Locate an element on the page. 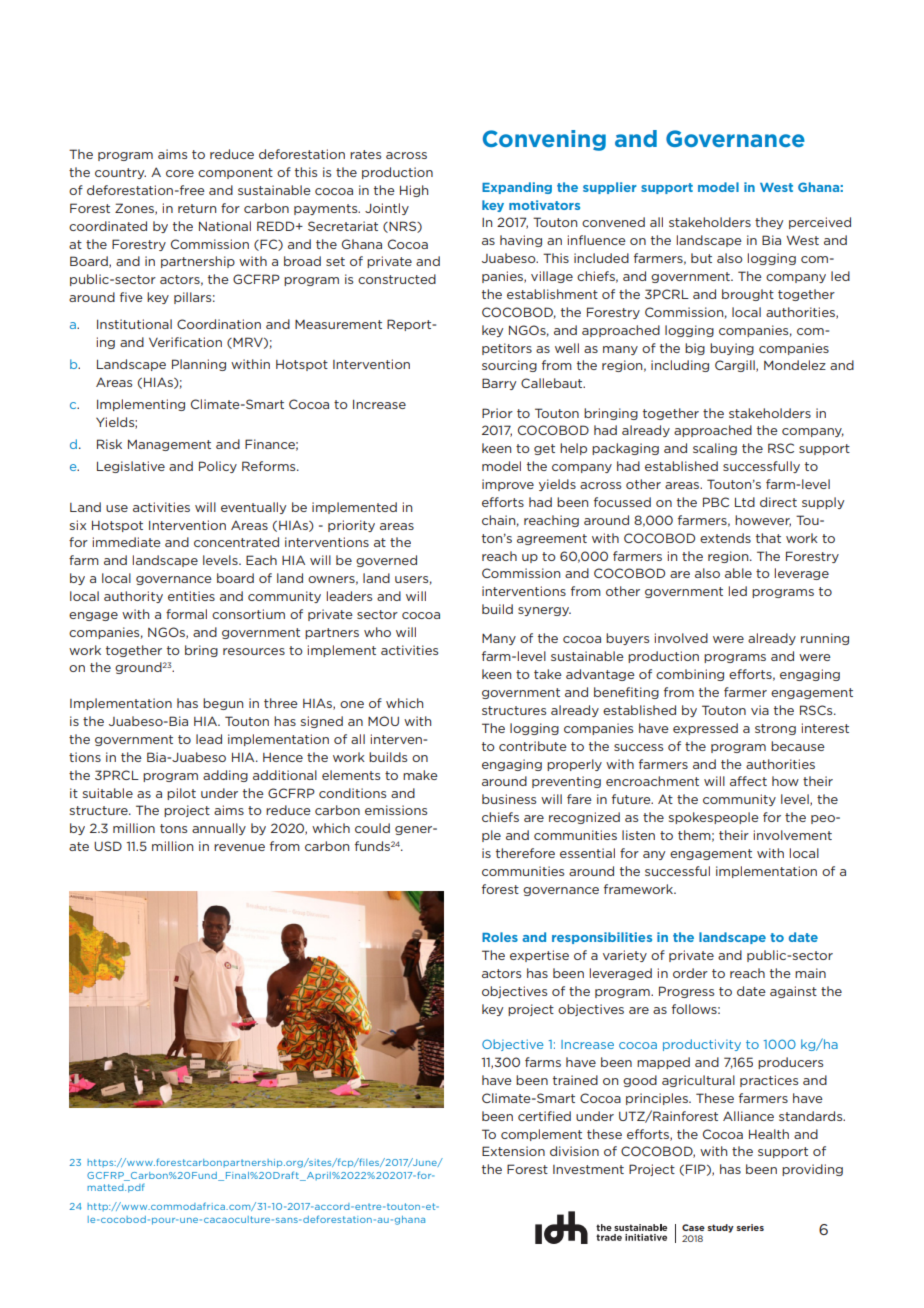 This image has width=924, height=1308. core is located at coordinates (180, 173).
